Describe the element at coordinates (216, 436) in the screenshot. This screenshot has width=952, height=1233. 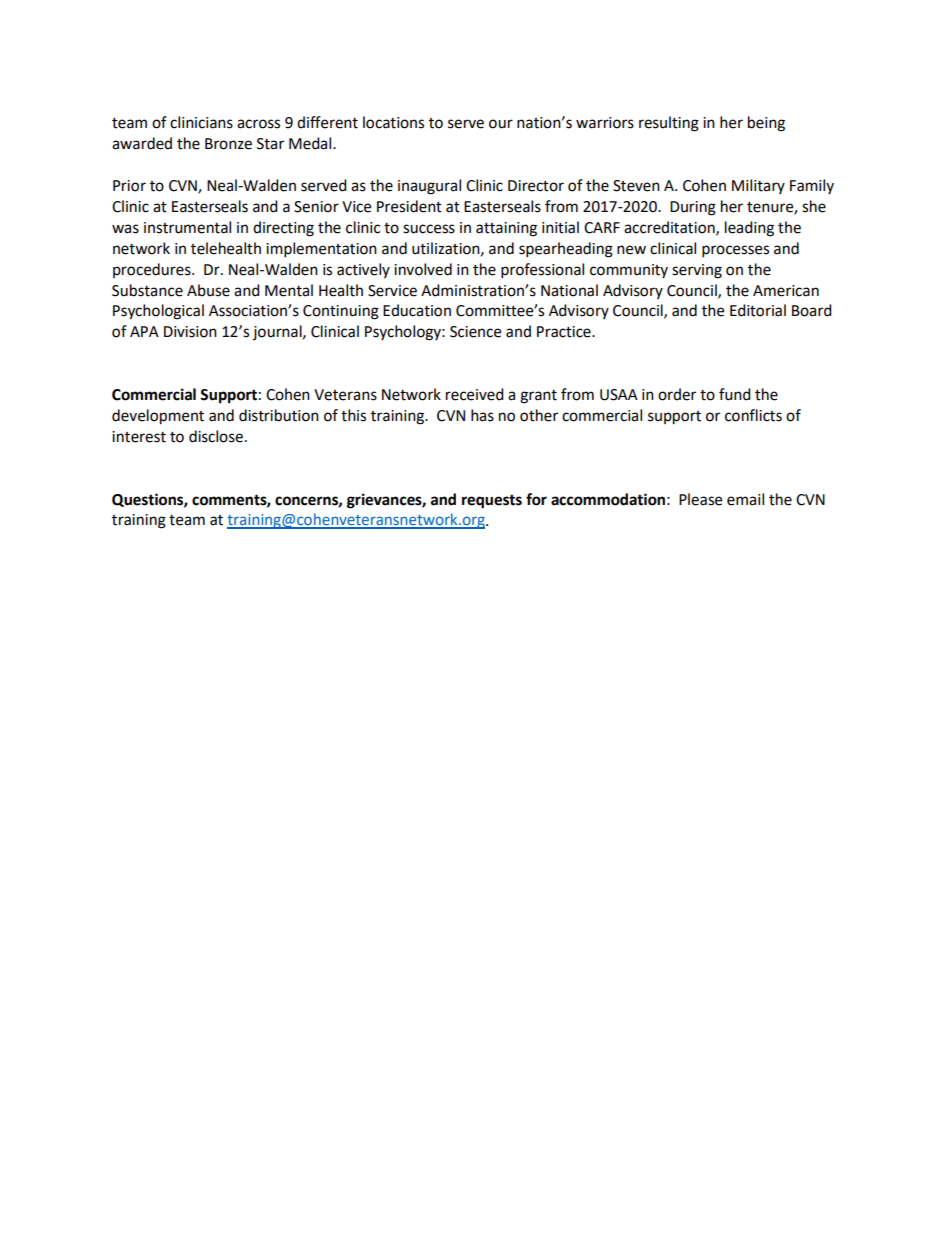
I see `disclose` at that location.
